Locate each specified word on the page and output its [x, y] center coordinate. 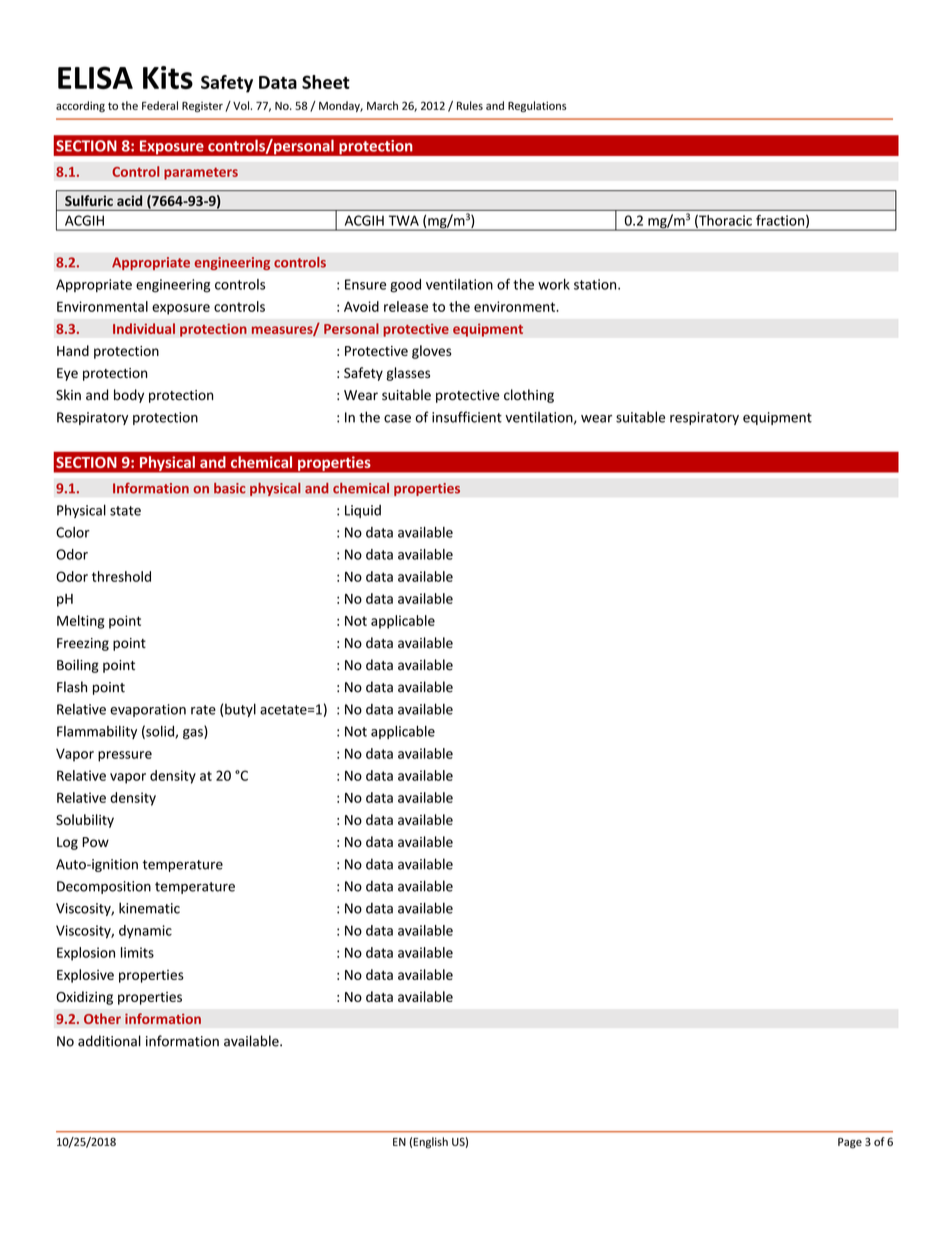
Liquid [363, 511]
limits [137, 952]
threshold [121, 576]
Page [850, 1143]
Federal [160, 105]
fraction [781, 221]
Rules [470, 105]
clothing [529, 396]
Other [102, 1018]
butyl [240, 710]
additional [109, 1041]
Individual [144, 328]
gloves [432, 352]
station [596, 284]
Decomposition [104, 887]
